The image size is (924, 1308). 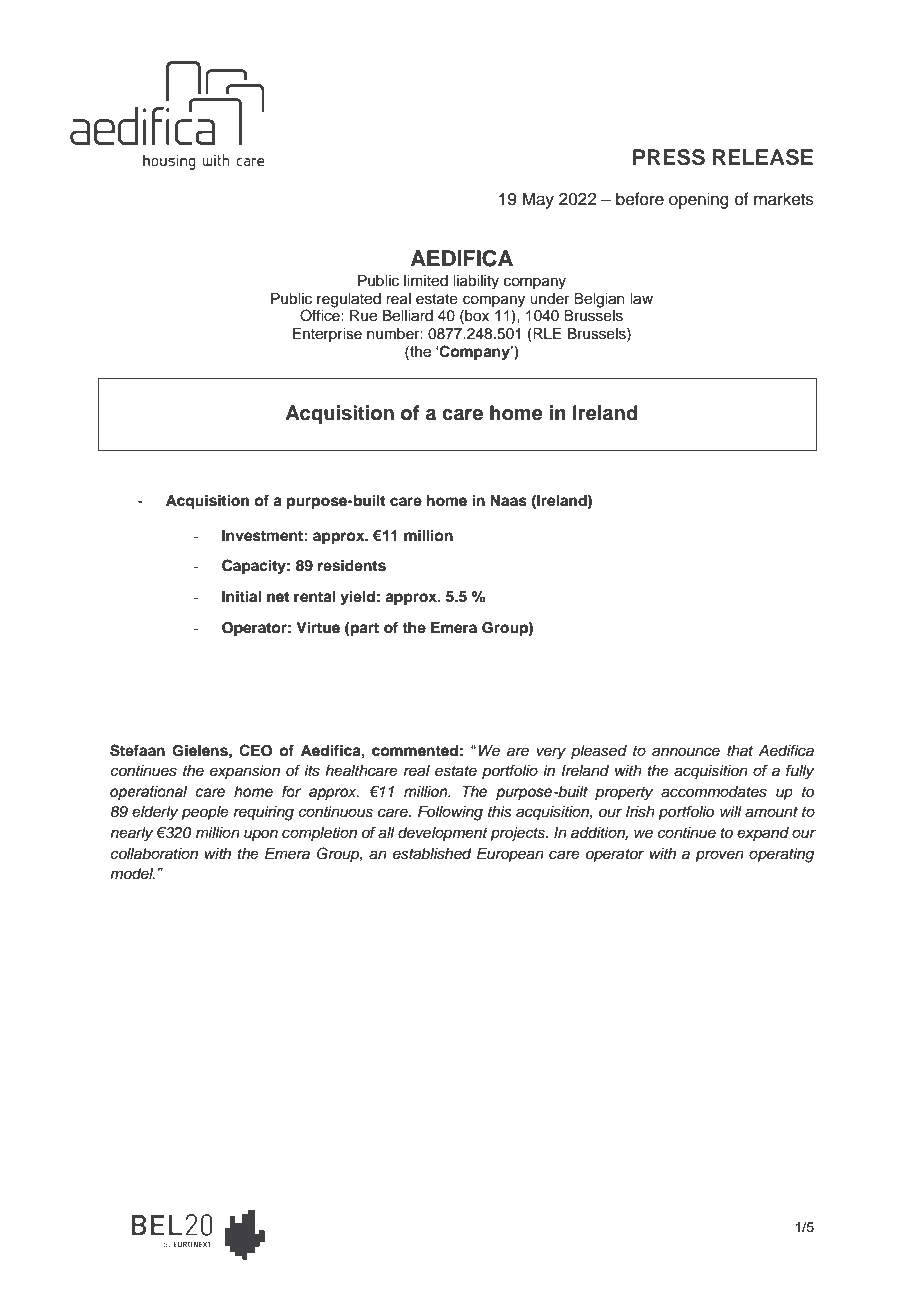 I want to click on announce, so click(x=686, y=752).
